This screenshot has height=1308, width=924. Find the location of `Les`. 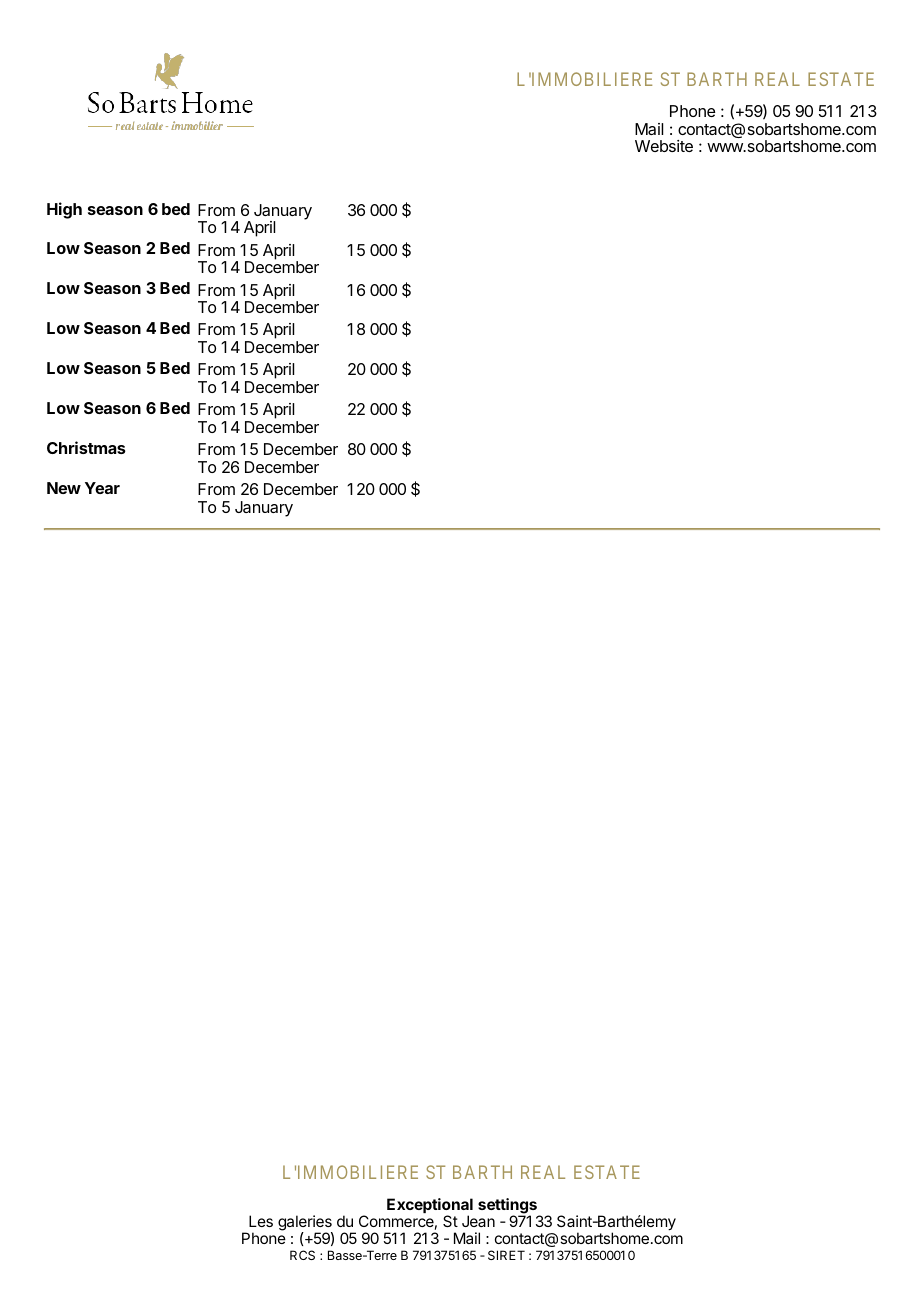

Les is located at coordinates (261, 1221).
